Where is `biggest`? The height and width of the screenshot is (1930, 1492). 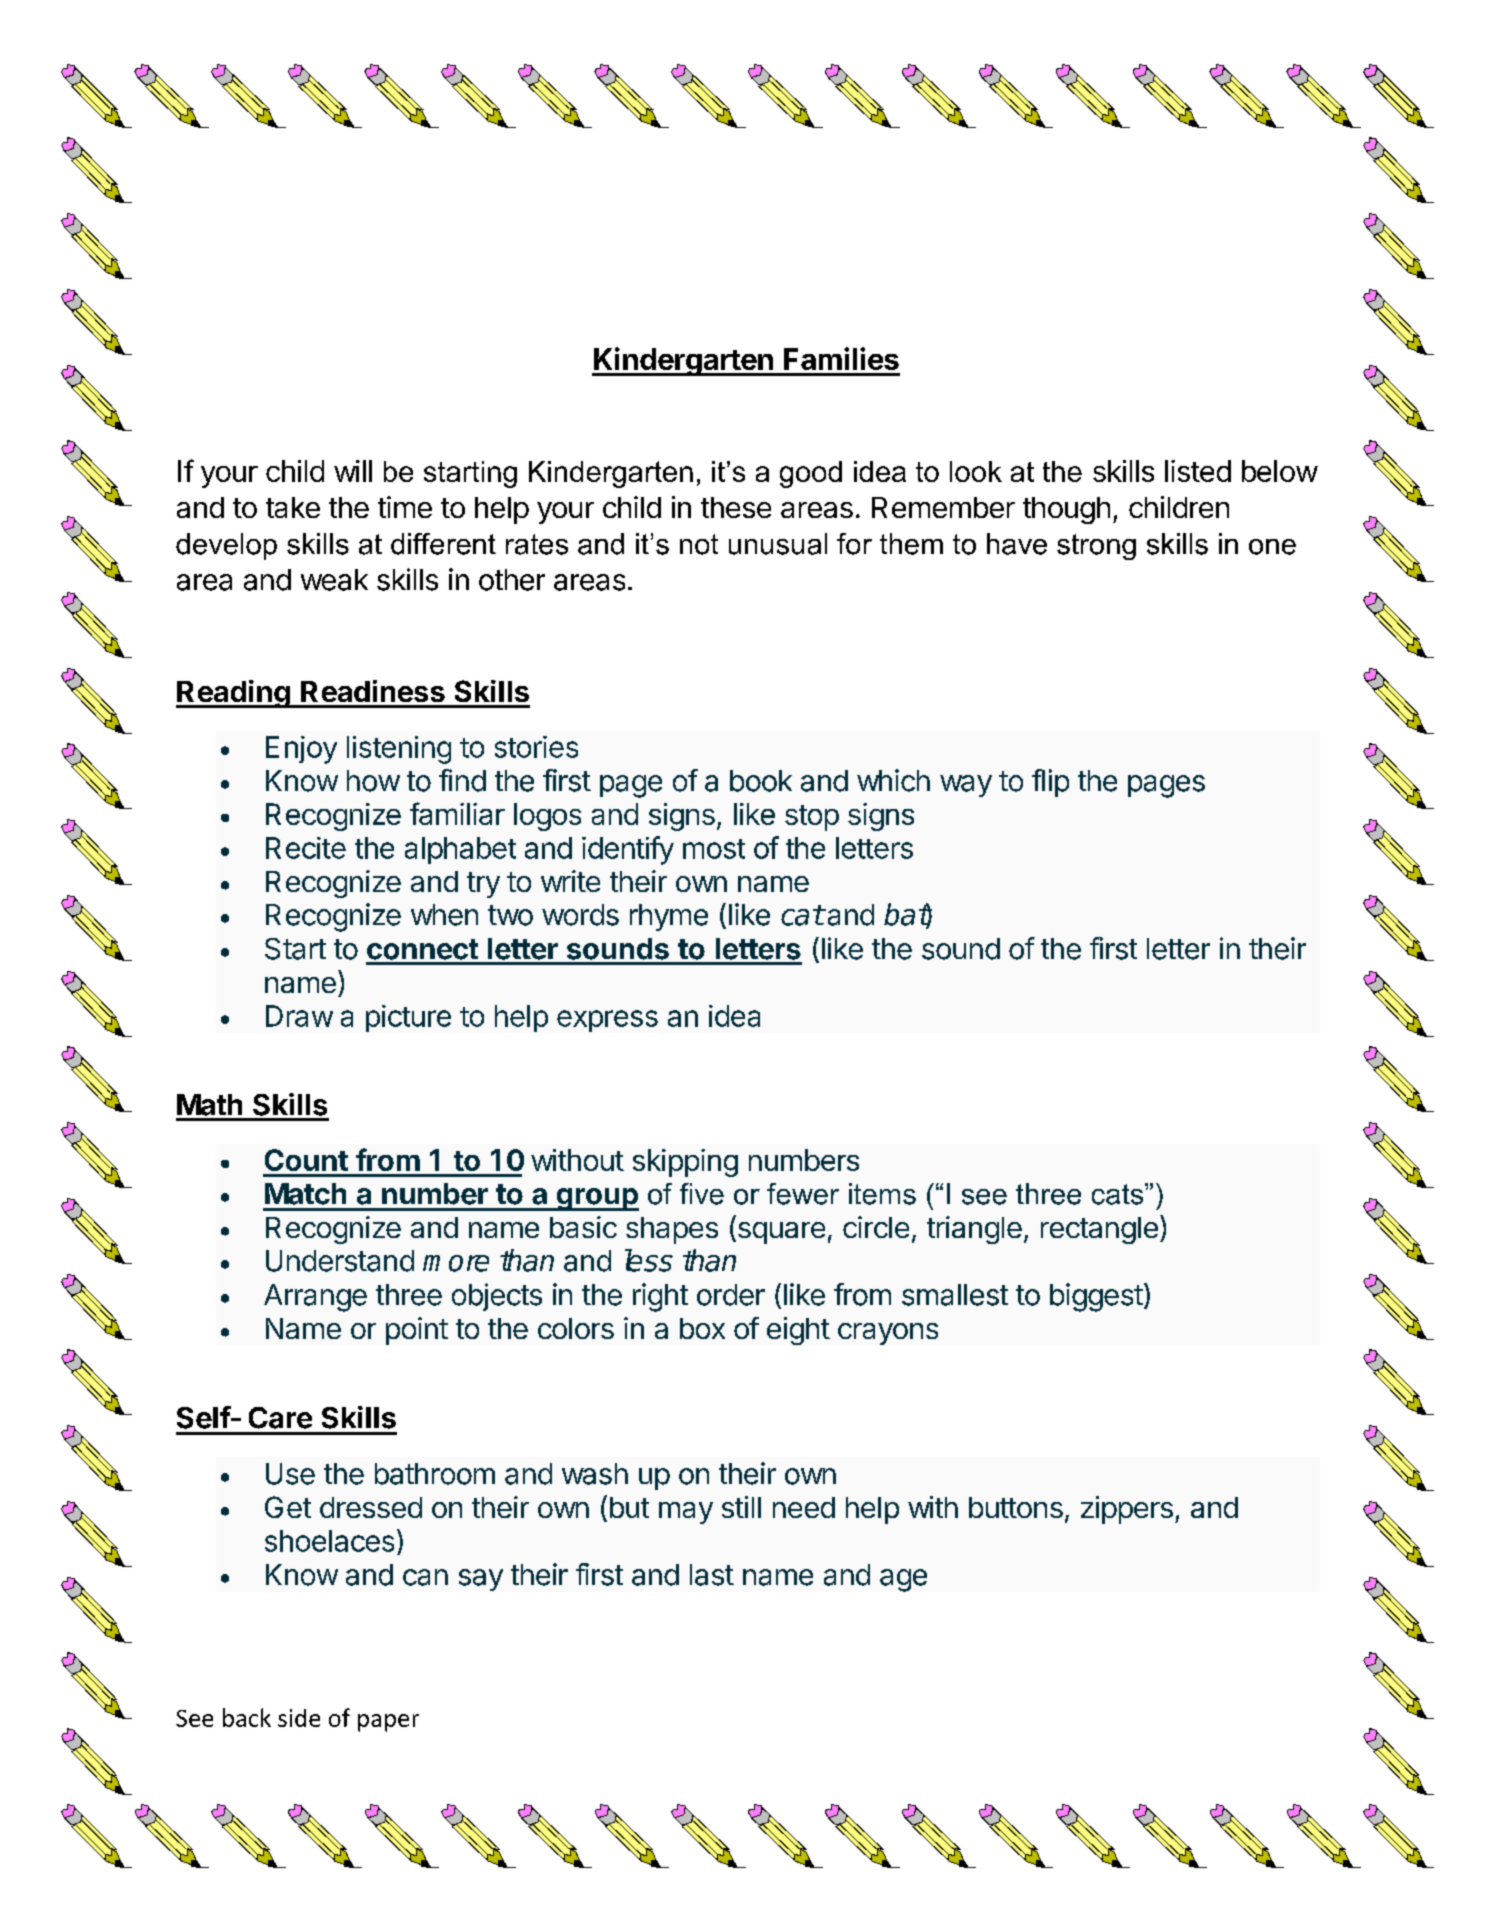 biggest is located at coordinates (1096, 1297).
